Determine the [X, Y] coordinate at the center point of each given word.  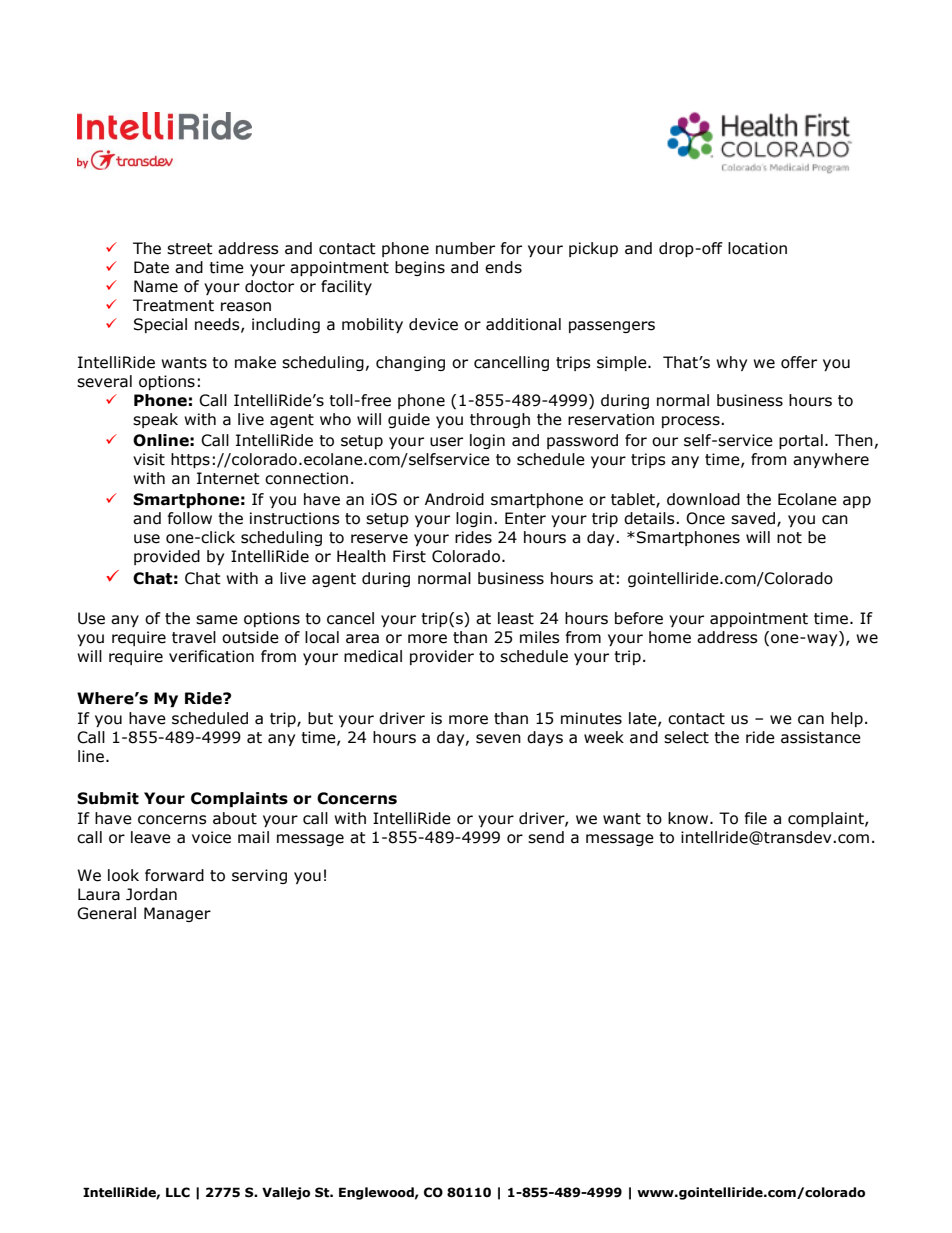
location [757, 248]
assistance [821, 737]
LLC [178, 1192]
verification [211, 656]
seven [498, 739]
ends [503, 267]
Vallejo [286, 1193]
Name [156, 286]
